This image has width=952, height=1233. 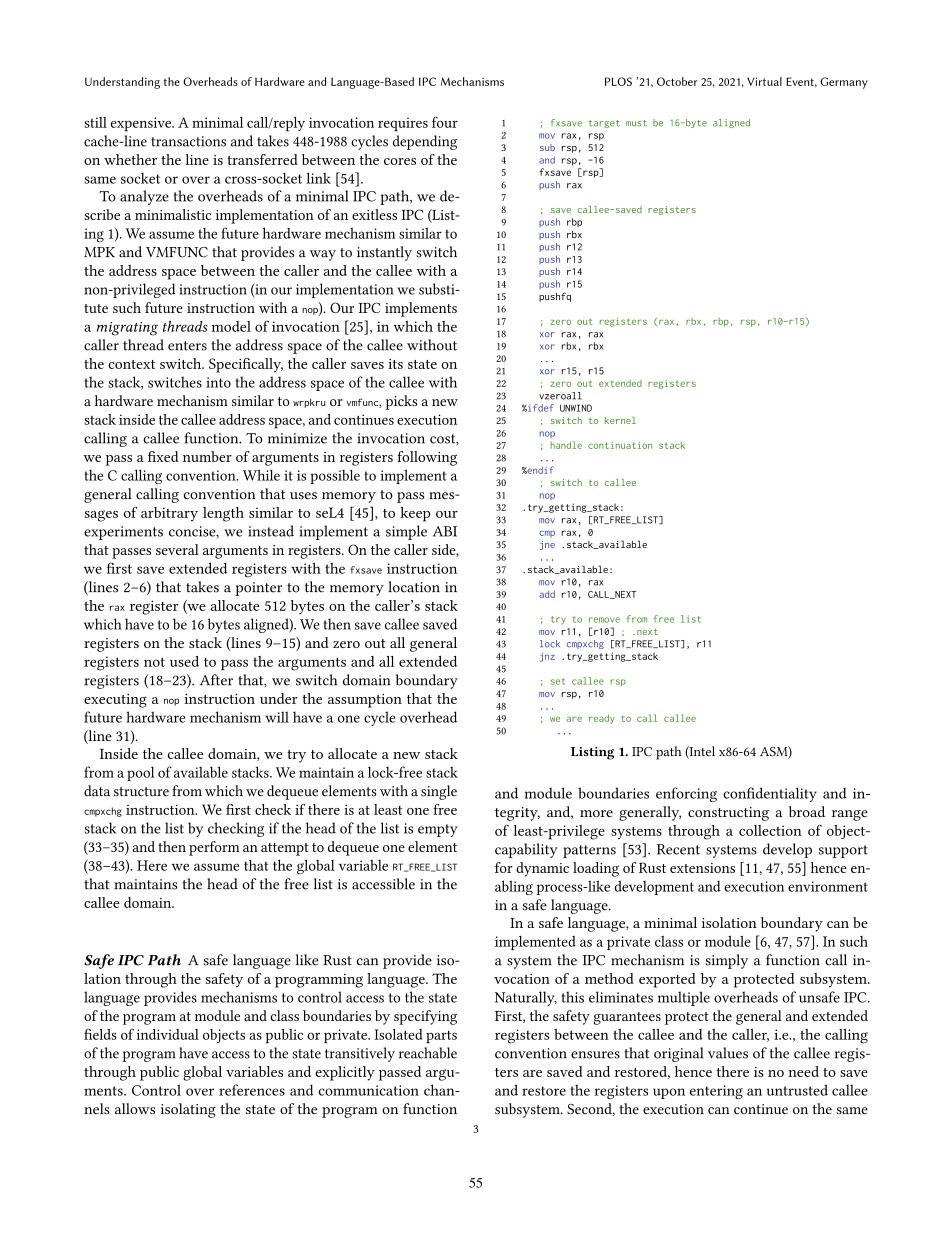 I want to click on kernel, so click(x=620, y=420).
